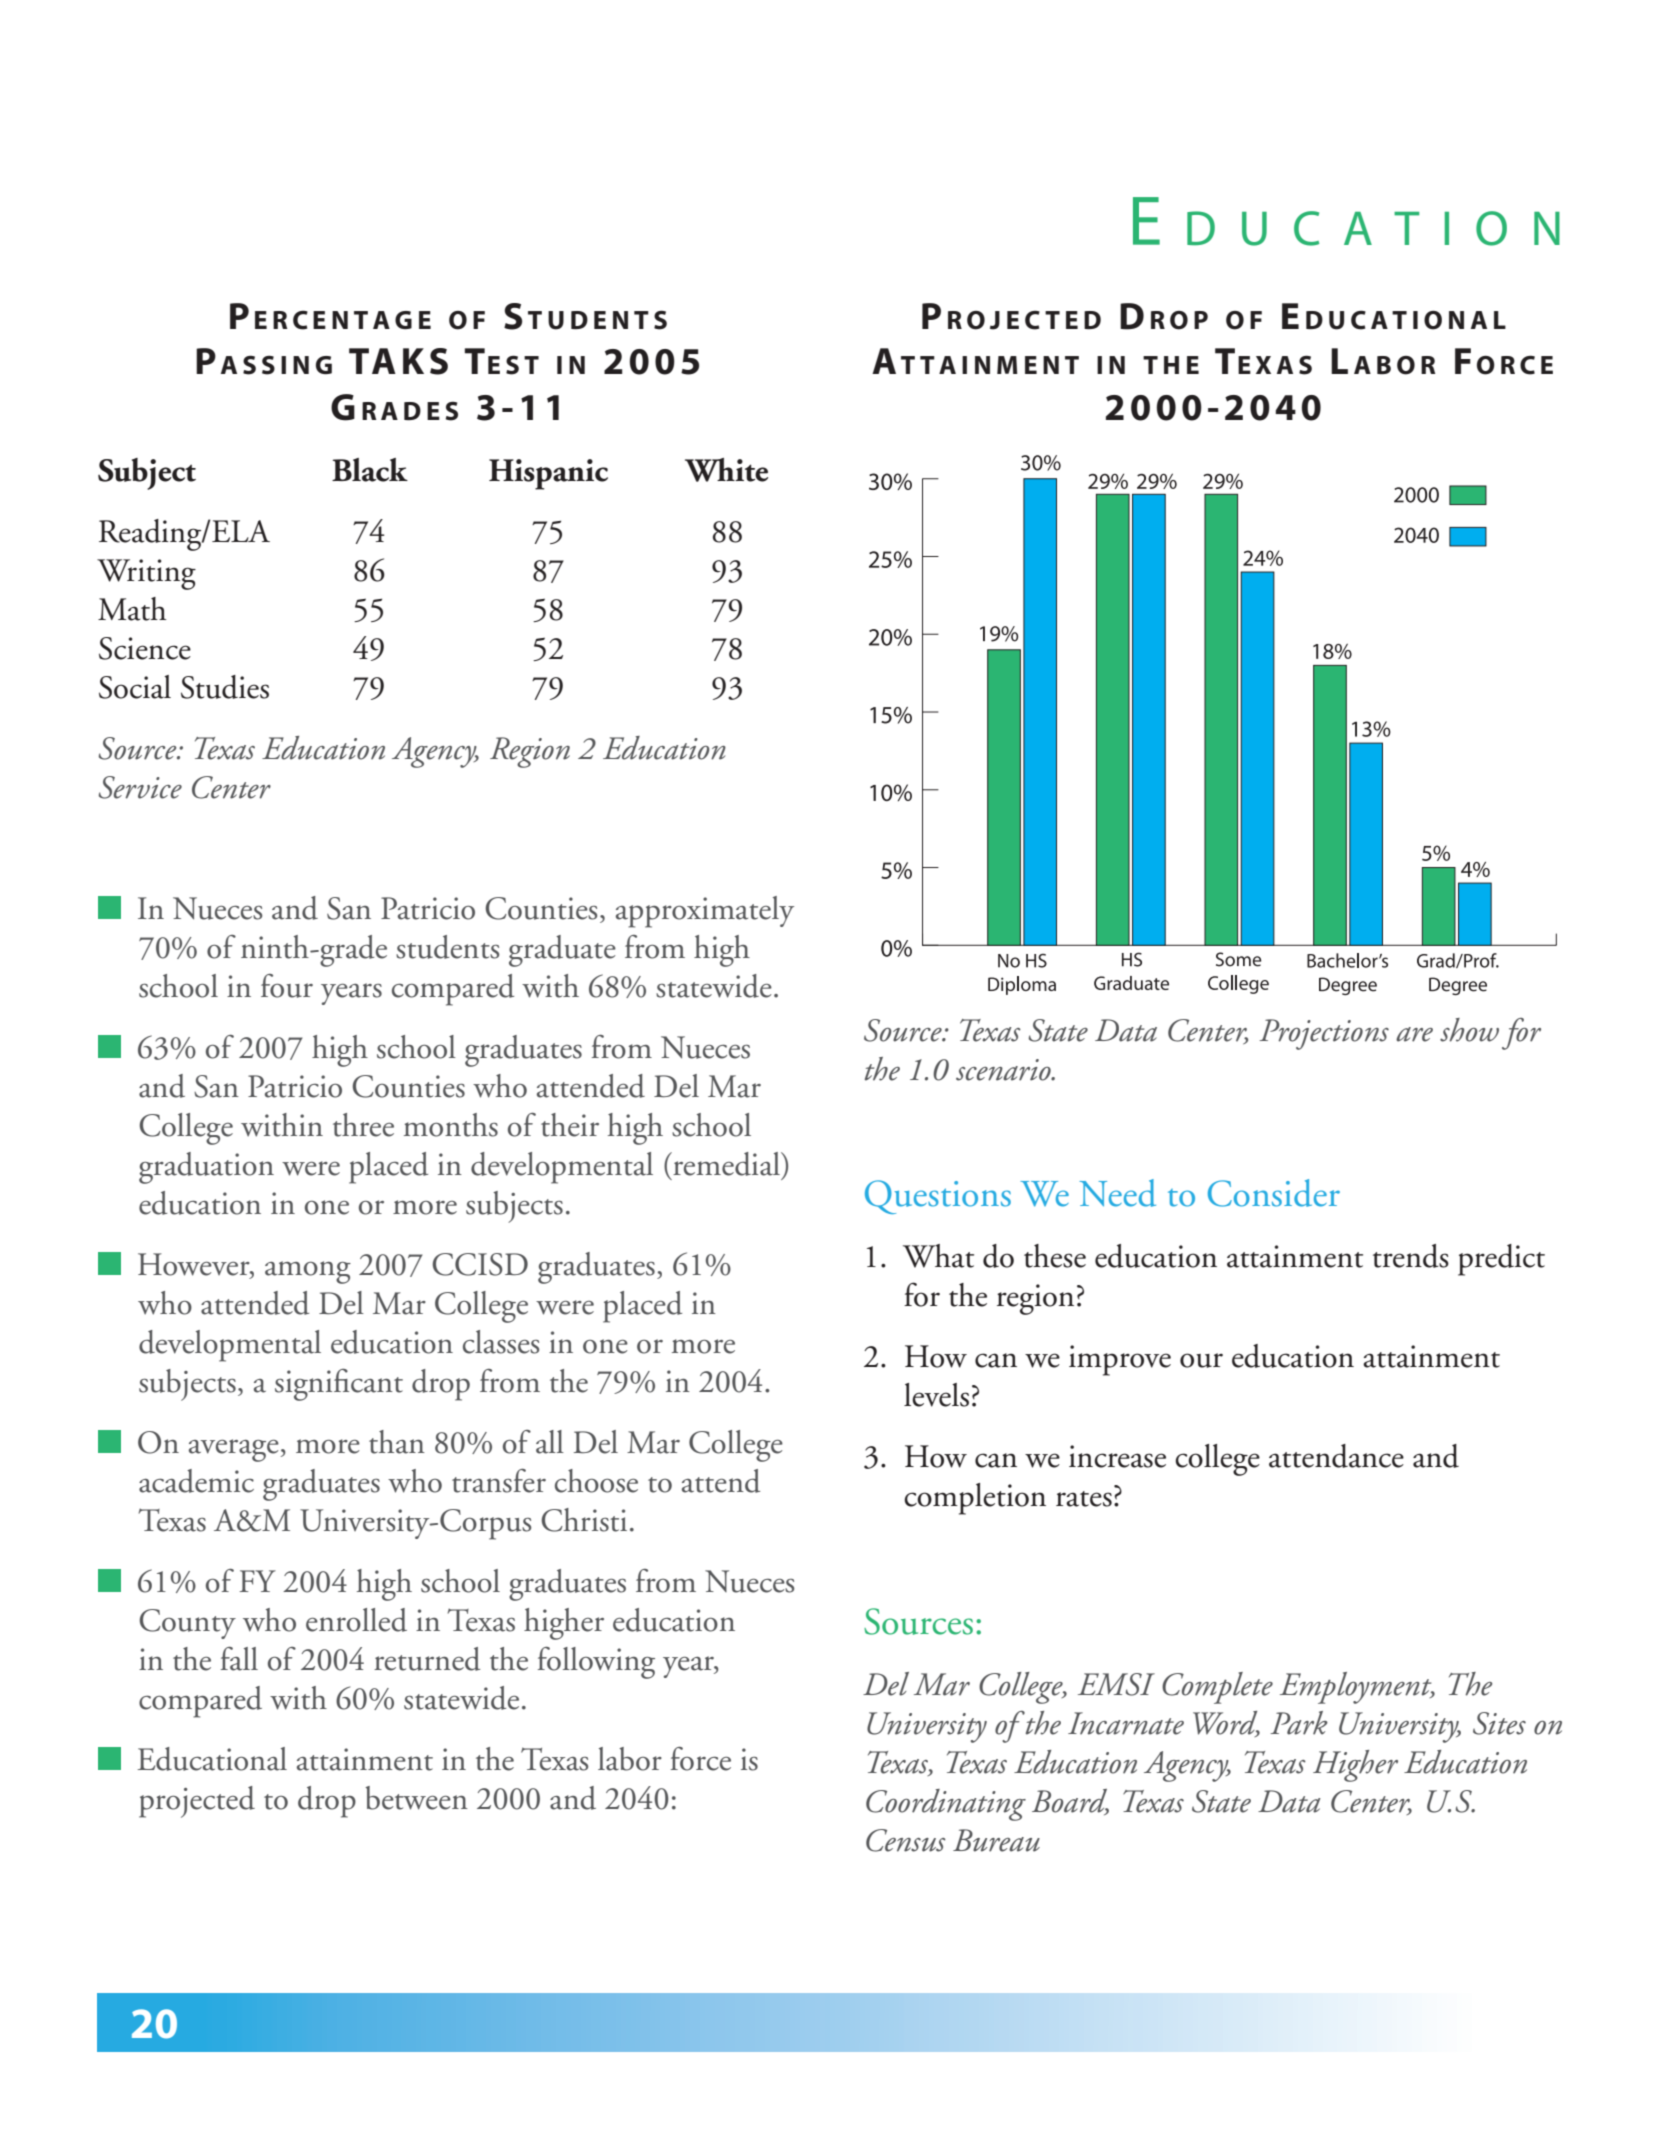  I want to click on approximately, so click(705, 912).
